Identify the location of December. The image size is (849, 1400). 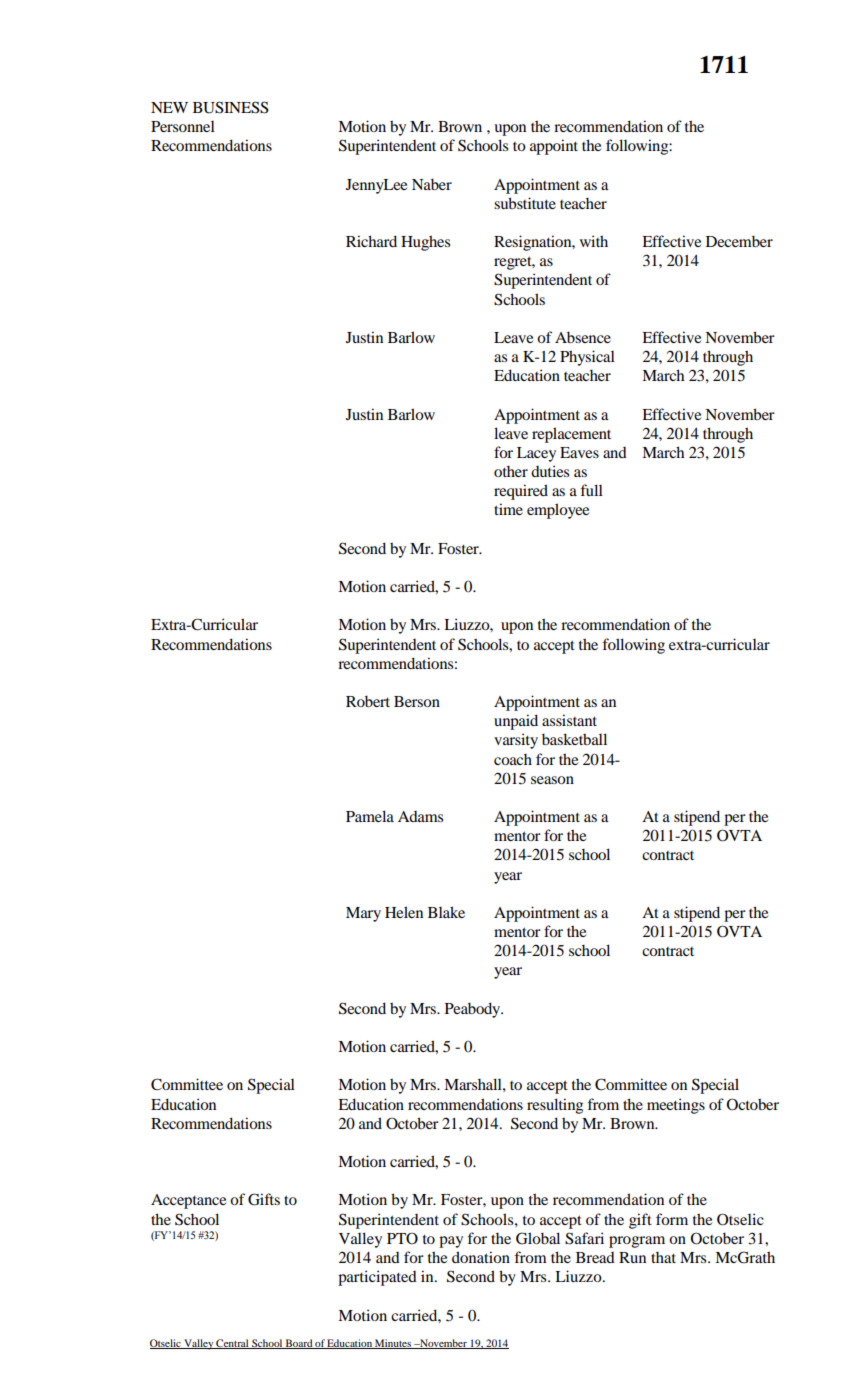
(739, 241).
